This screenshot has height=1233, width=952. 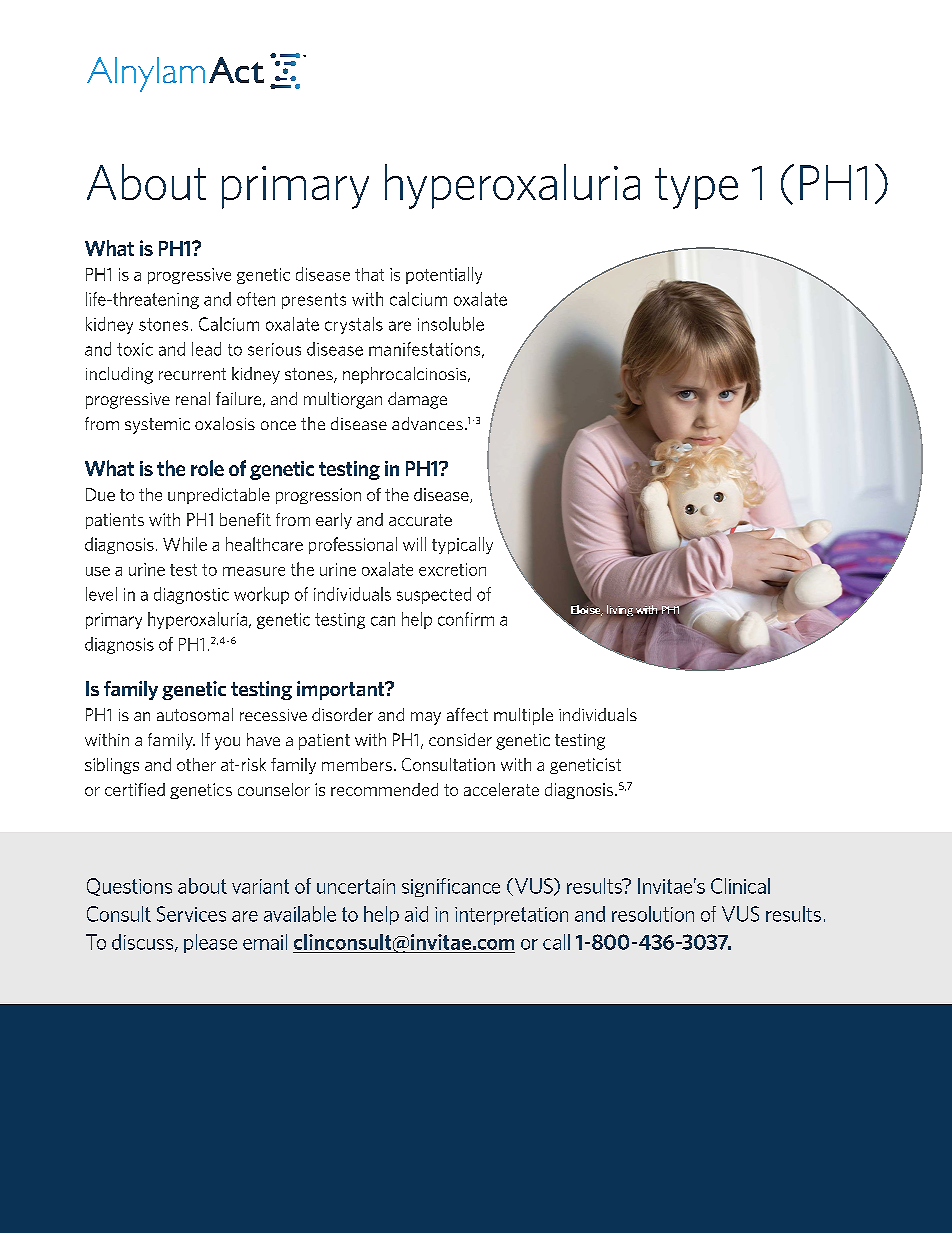 What do you see at coordinates (426, 718) in the screenshot?
I see `may` at bounding box center [426, 718].
